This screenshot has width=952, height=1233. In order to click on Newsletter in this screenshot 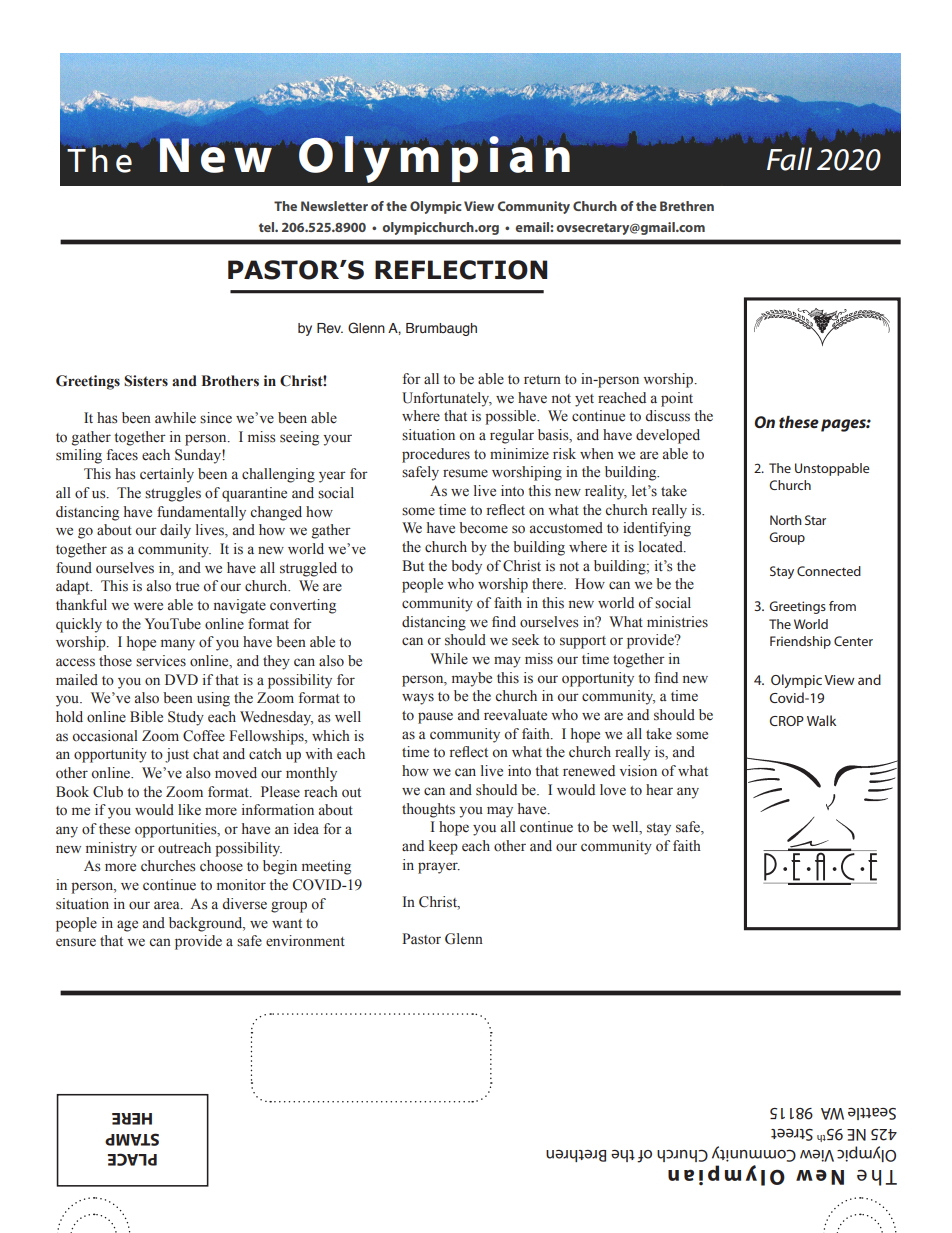, I will do `click(334, 206)`.
